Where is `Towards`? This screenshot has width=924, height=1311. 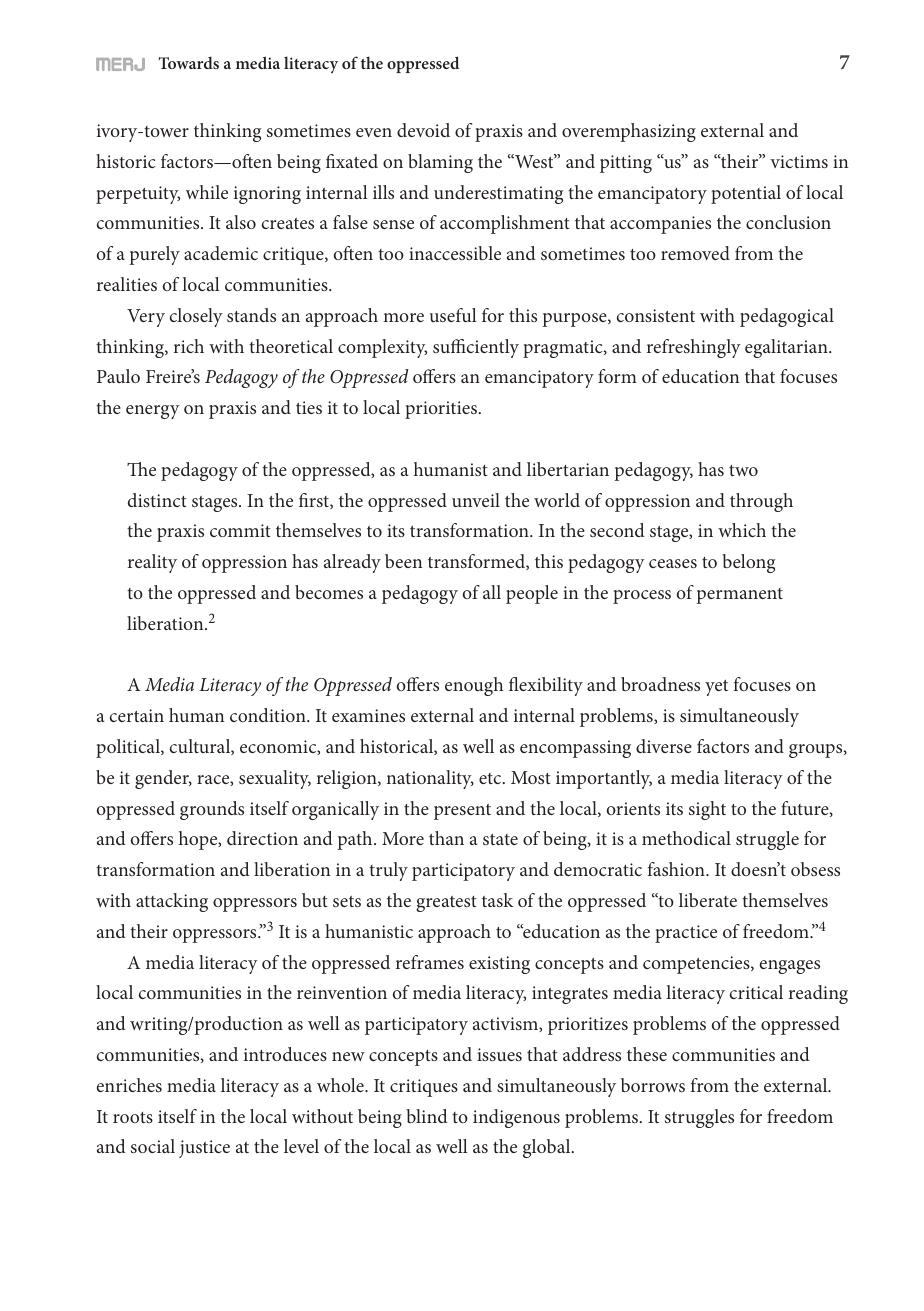 Towards is located at coordinates (189, 63).
